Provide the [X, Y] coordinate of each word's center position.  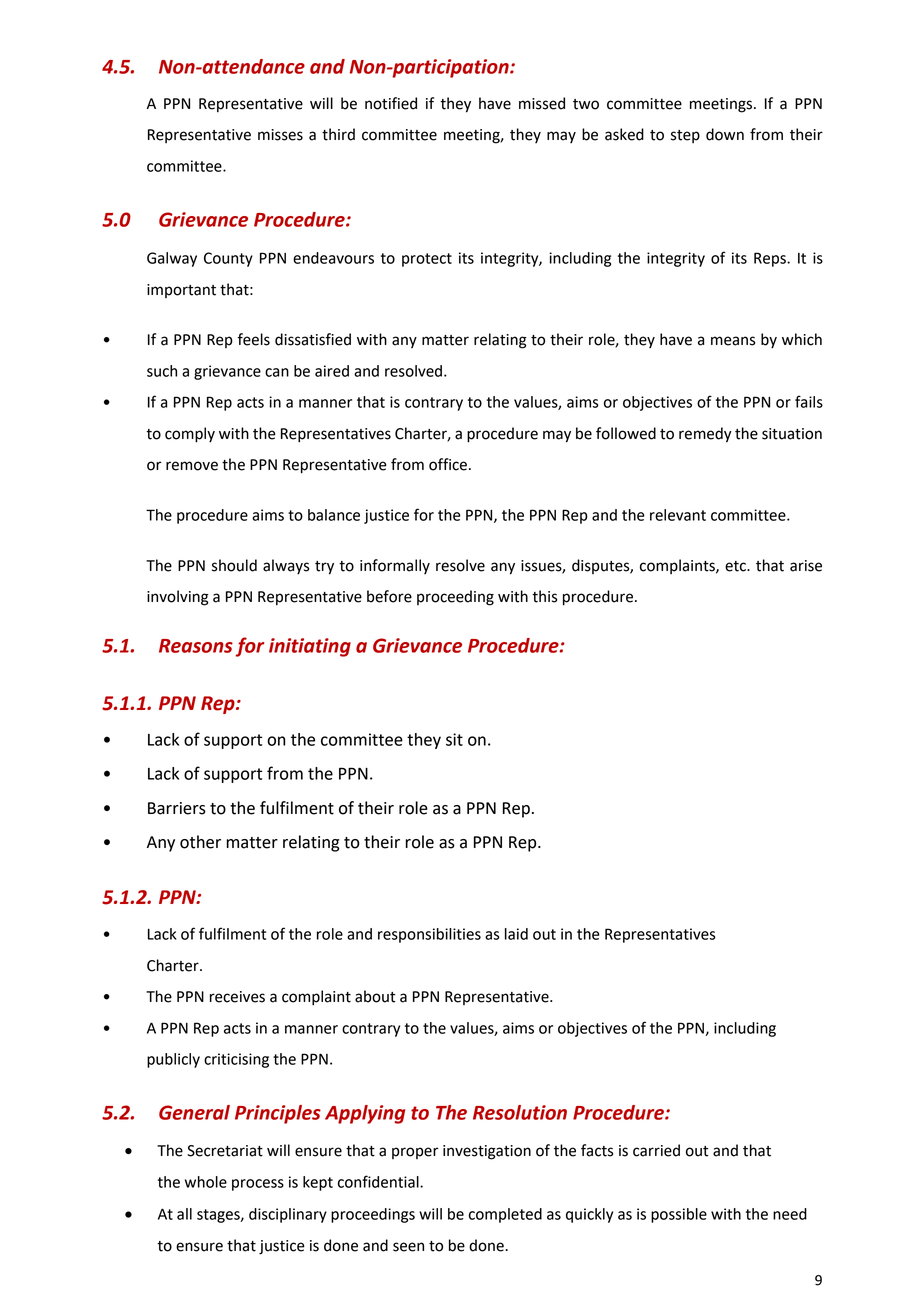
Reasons [196, 646]
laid [516, 934]
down [725, 134]
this [544, 596]
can [277, 372]
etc [736, 566]
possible [679, 1215]
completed [505, 1215]
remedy [705, 435]
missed [542, 103]
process [258, 1185]
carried [656, 1150]
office [448, 464]
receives [237, 997]
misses [280, 135]
